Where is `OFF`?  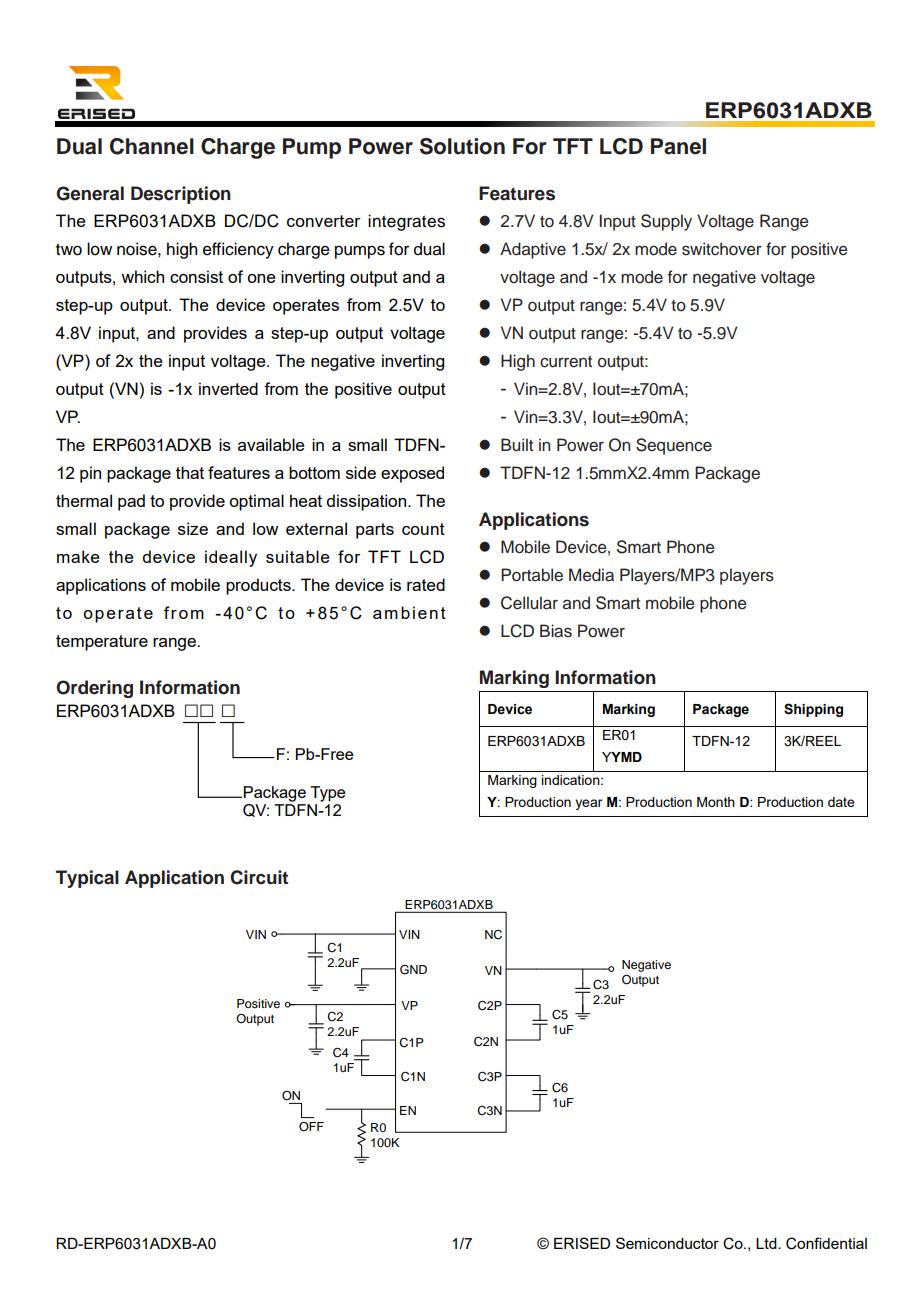 OFF is located at coordinates (311, 1127).
